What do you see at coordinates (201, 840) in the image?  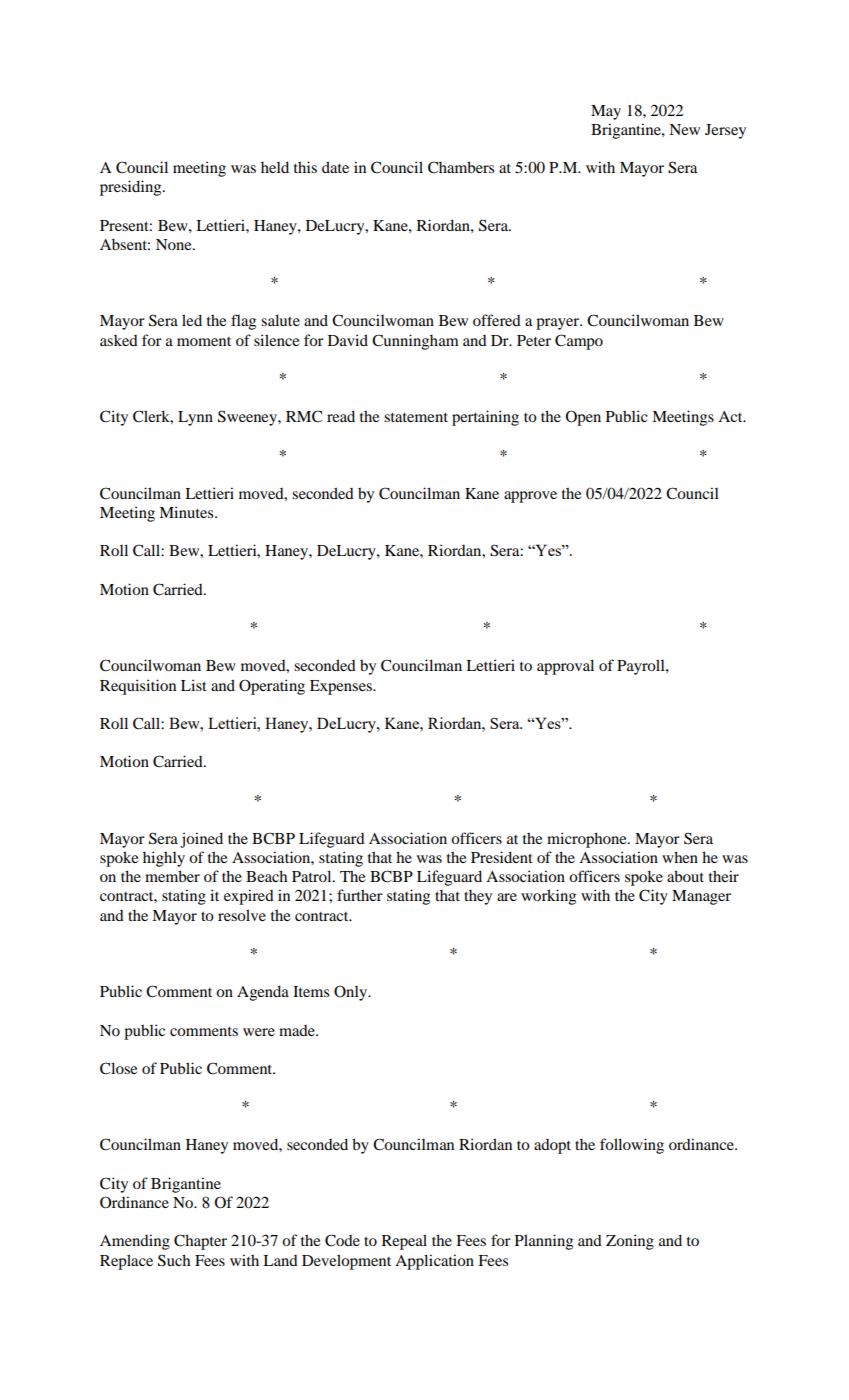 I see `joined` at bounding box center [201, 840].
